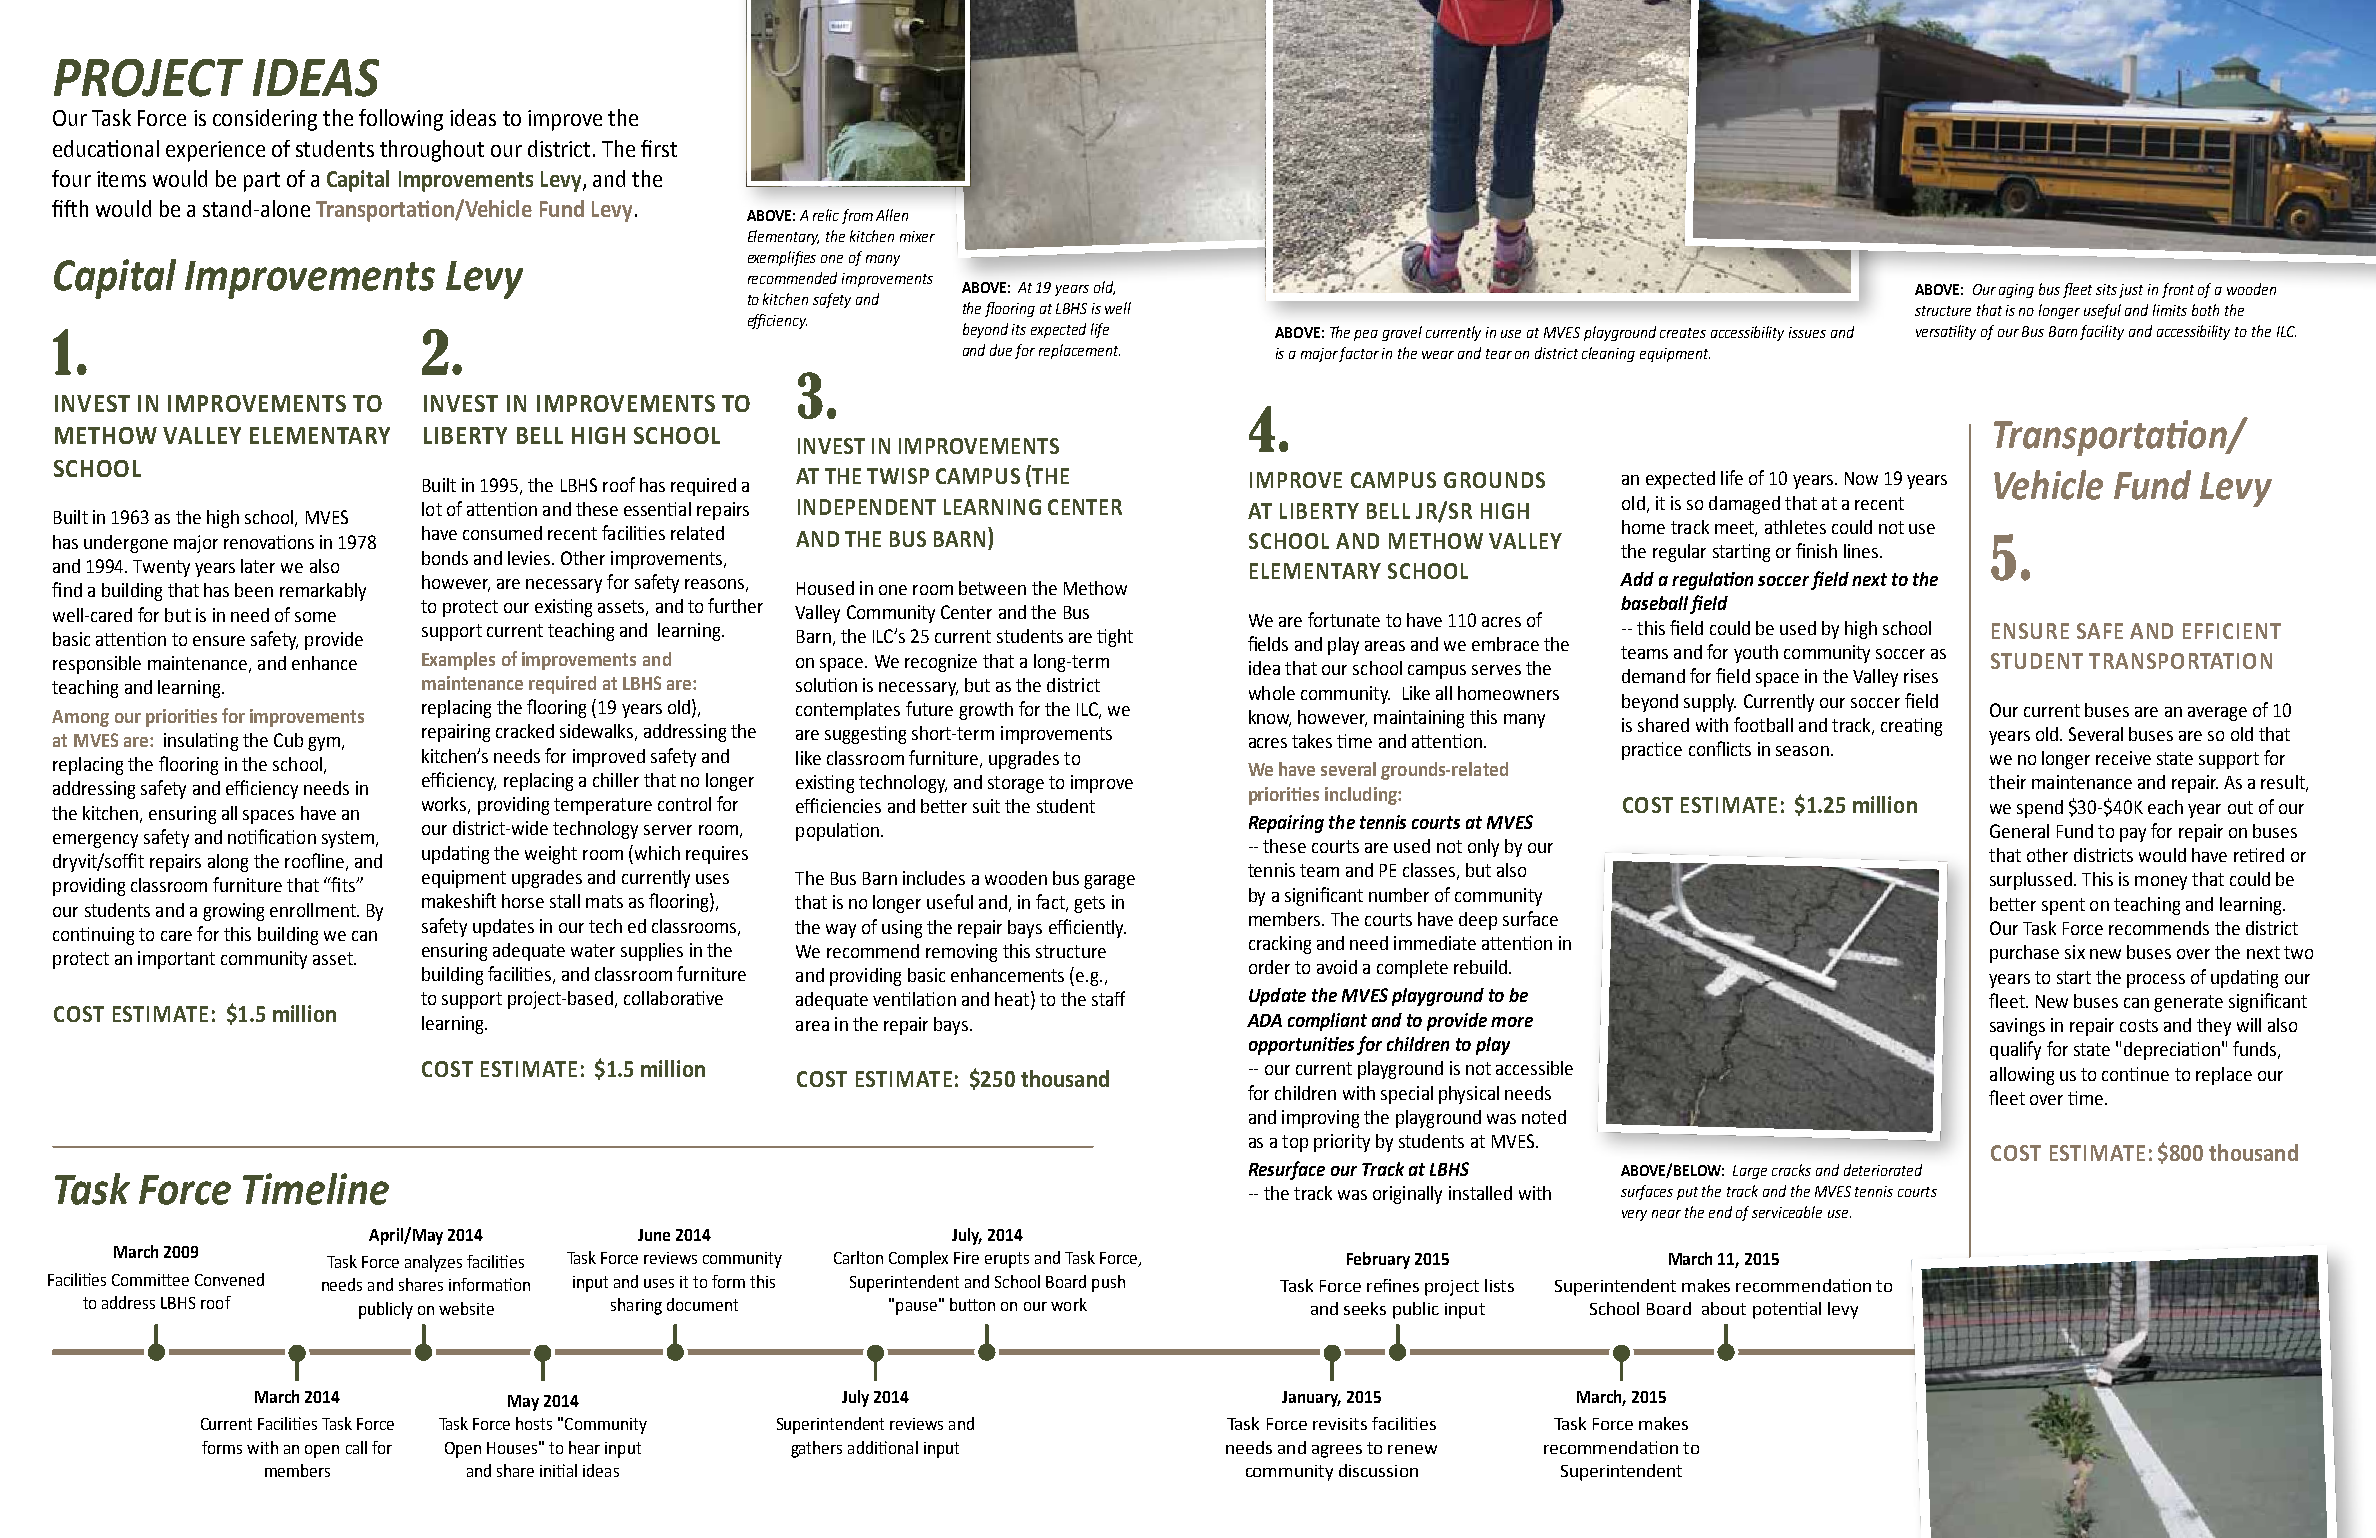 The width and height of the screenshot is (2376, 1538). Describe the element at coordinates (867, 507) in the screenshot. I see `Independent` at that location.
